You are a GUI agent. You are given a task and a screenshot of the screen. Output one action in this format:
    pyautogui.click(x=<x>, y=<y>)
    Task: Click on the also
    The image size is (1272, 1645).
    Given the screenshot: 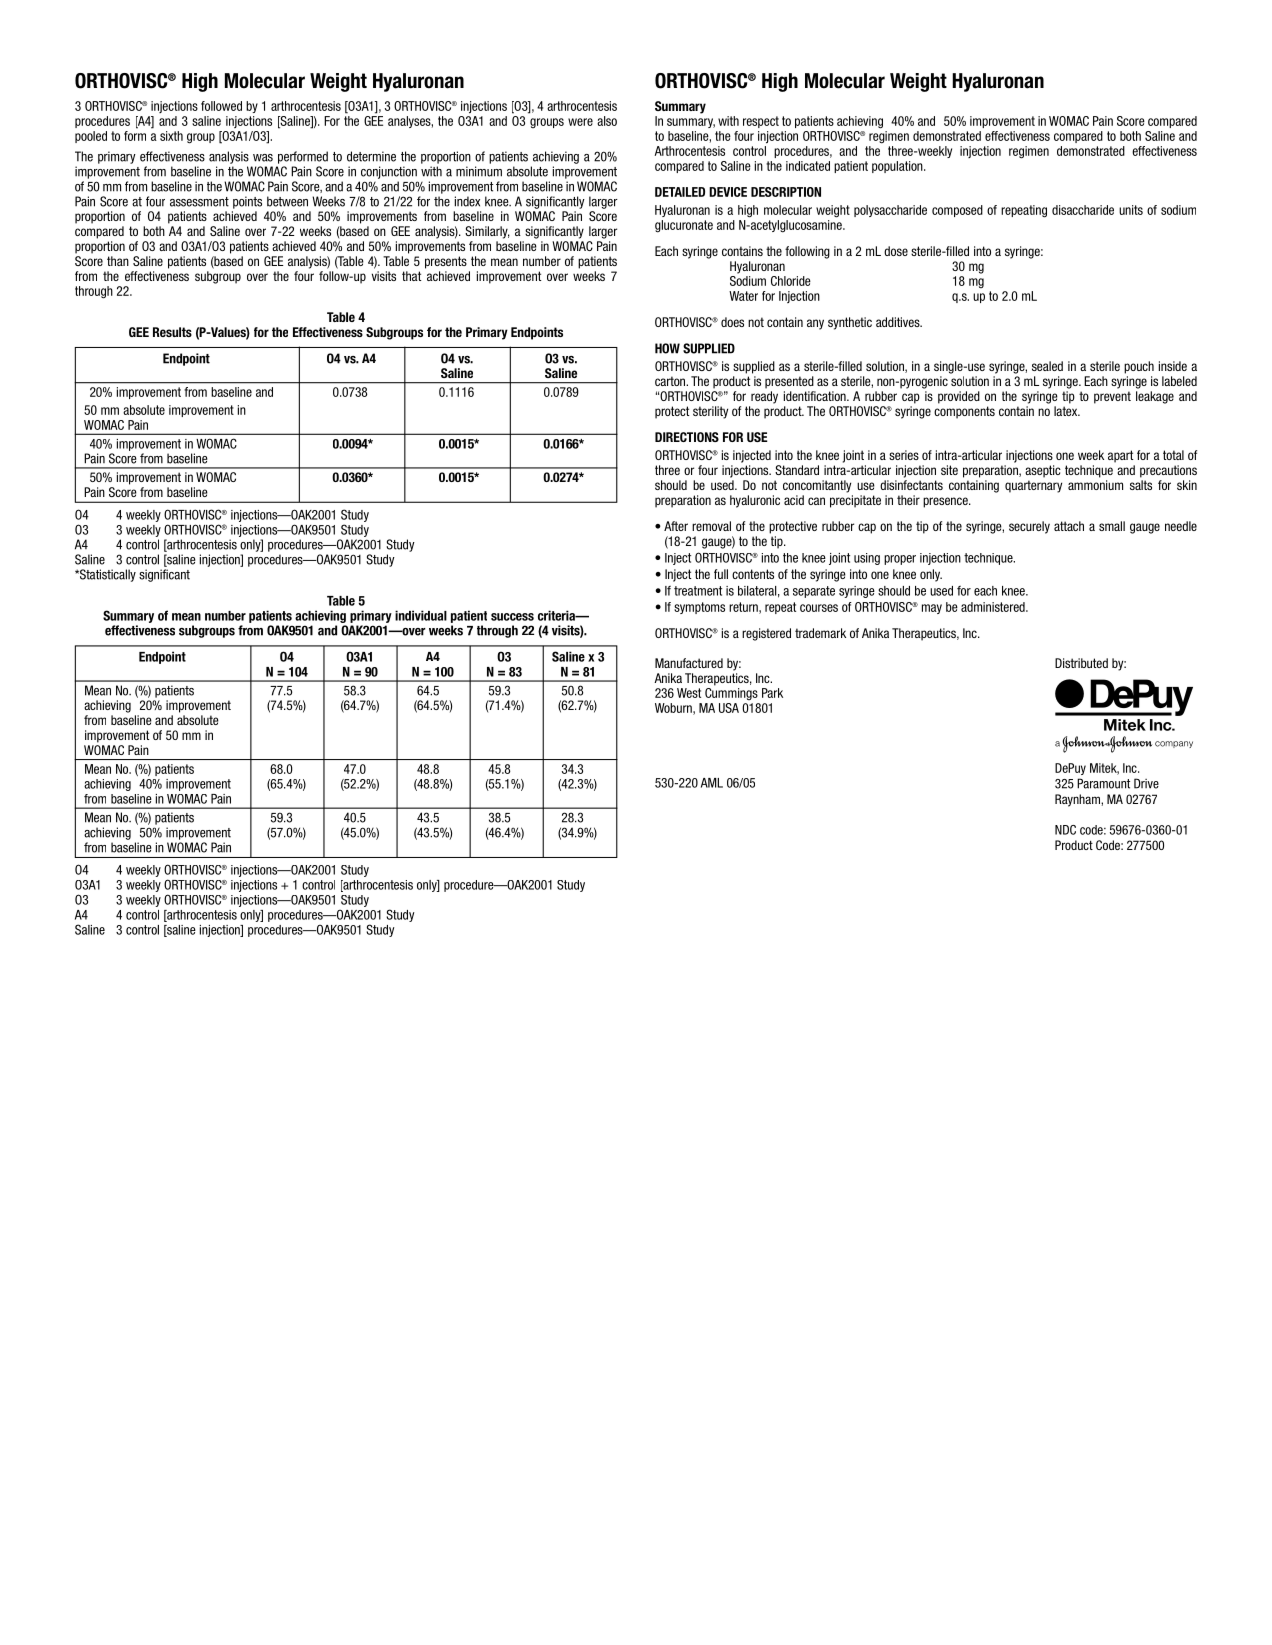 What is the action you would take?
    pyautogui.click(x=607, y=121)
